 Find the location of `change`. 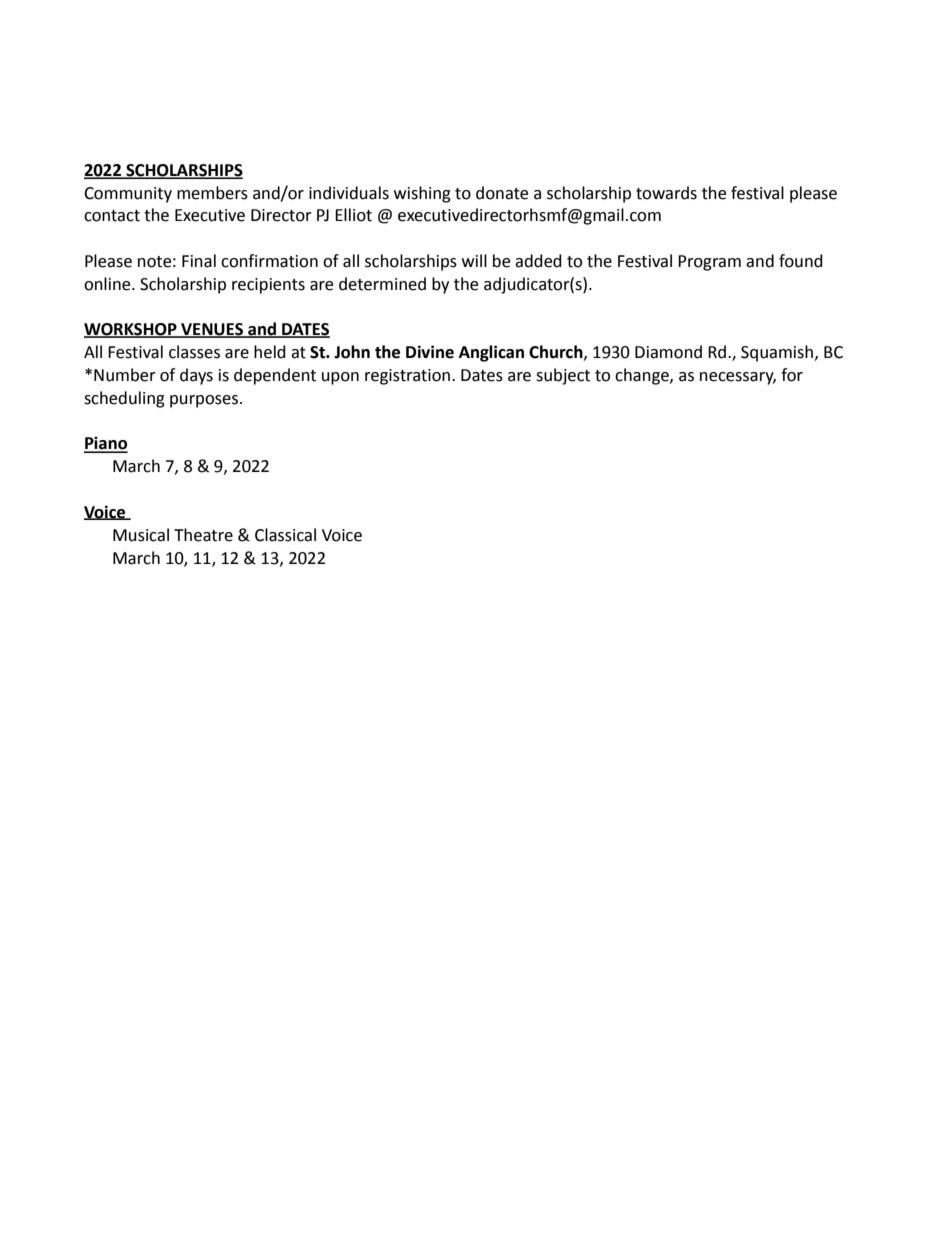

change is located at coordinates (643, 376).
